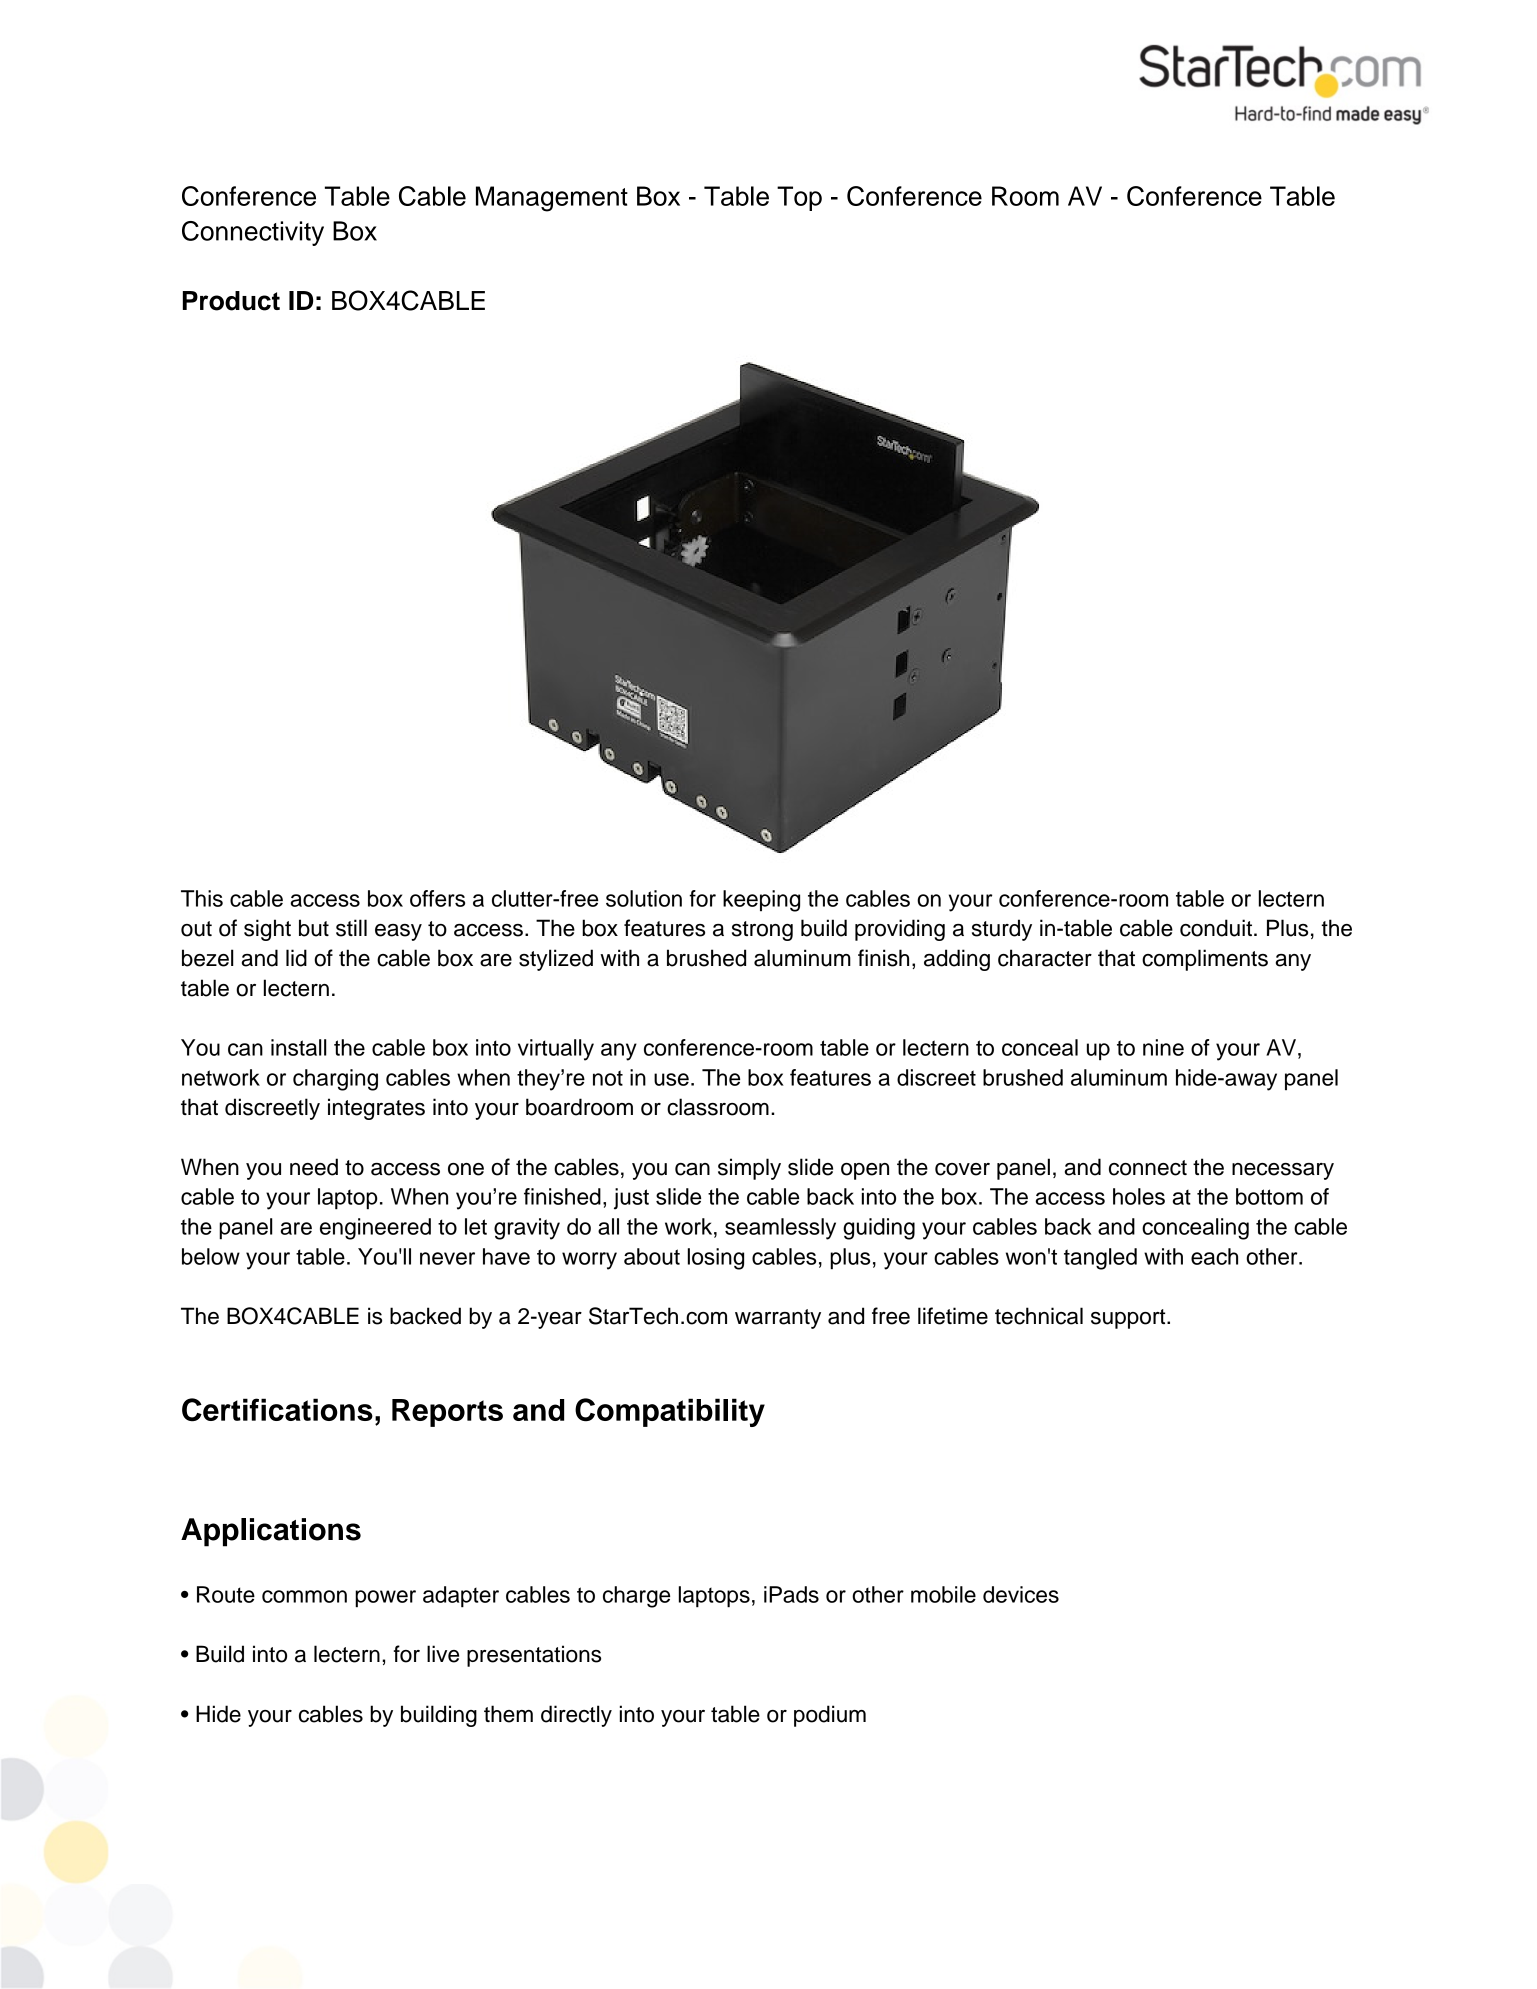 The height and width of the image is (1989, 1537). What do you see at coordinates (437, 898) in the image?
I see `offers` at bounding box center [437, 898].
